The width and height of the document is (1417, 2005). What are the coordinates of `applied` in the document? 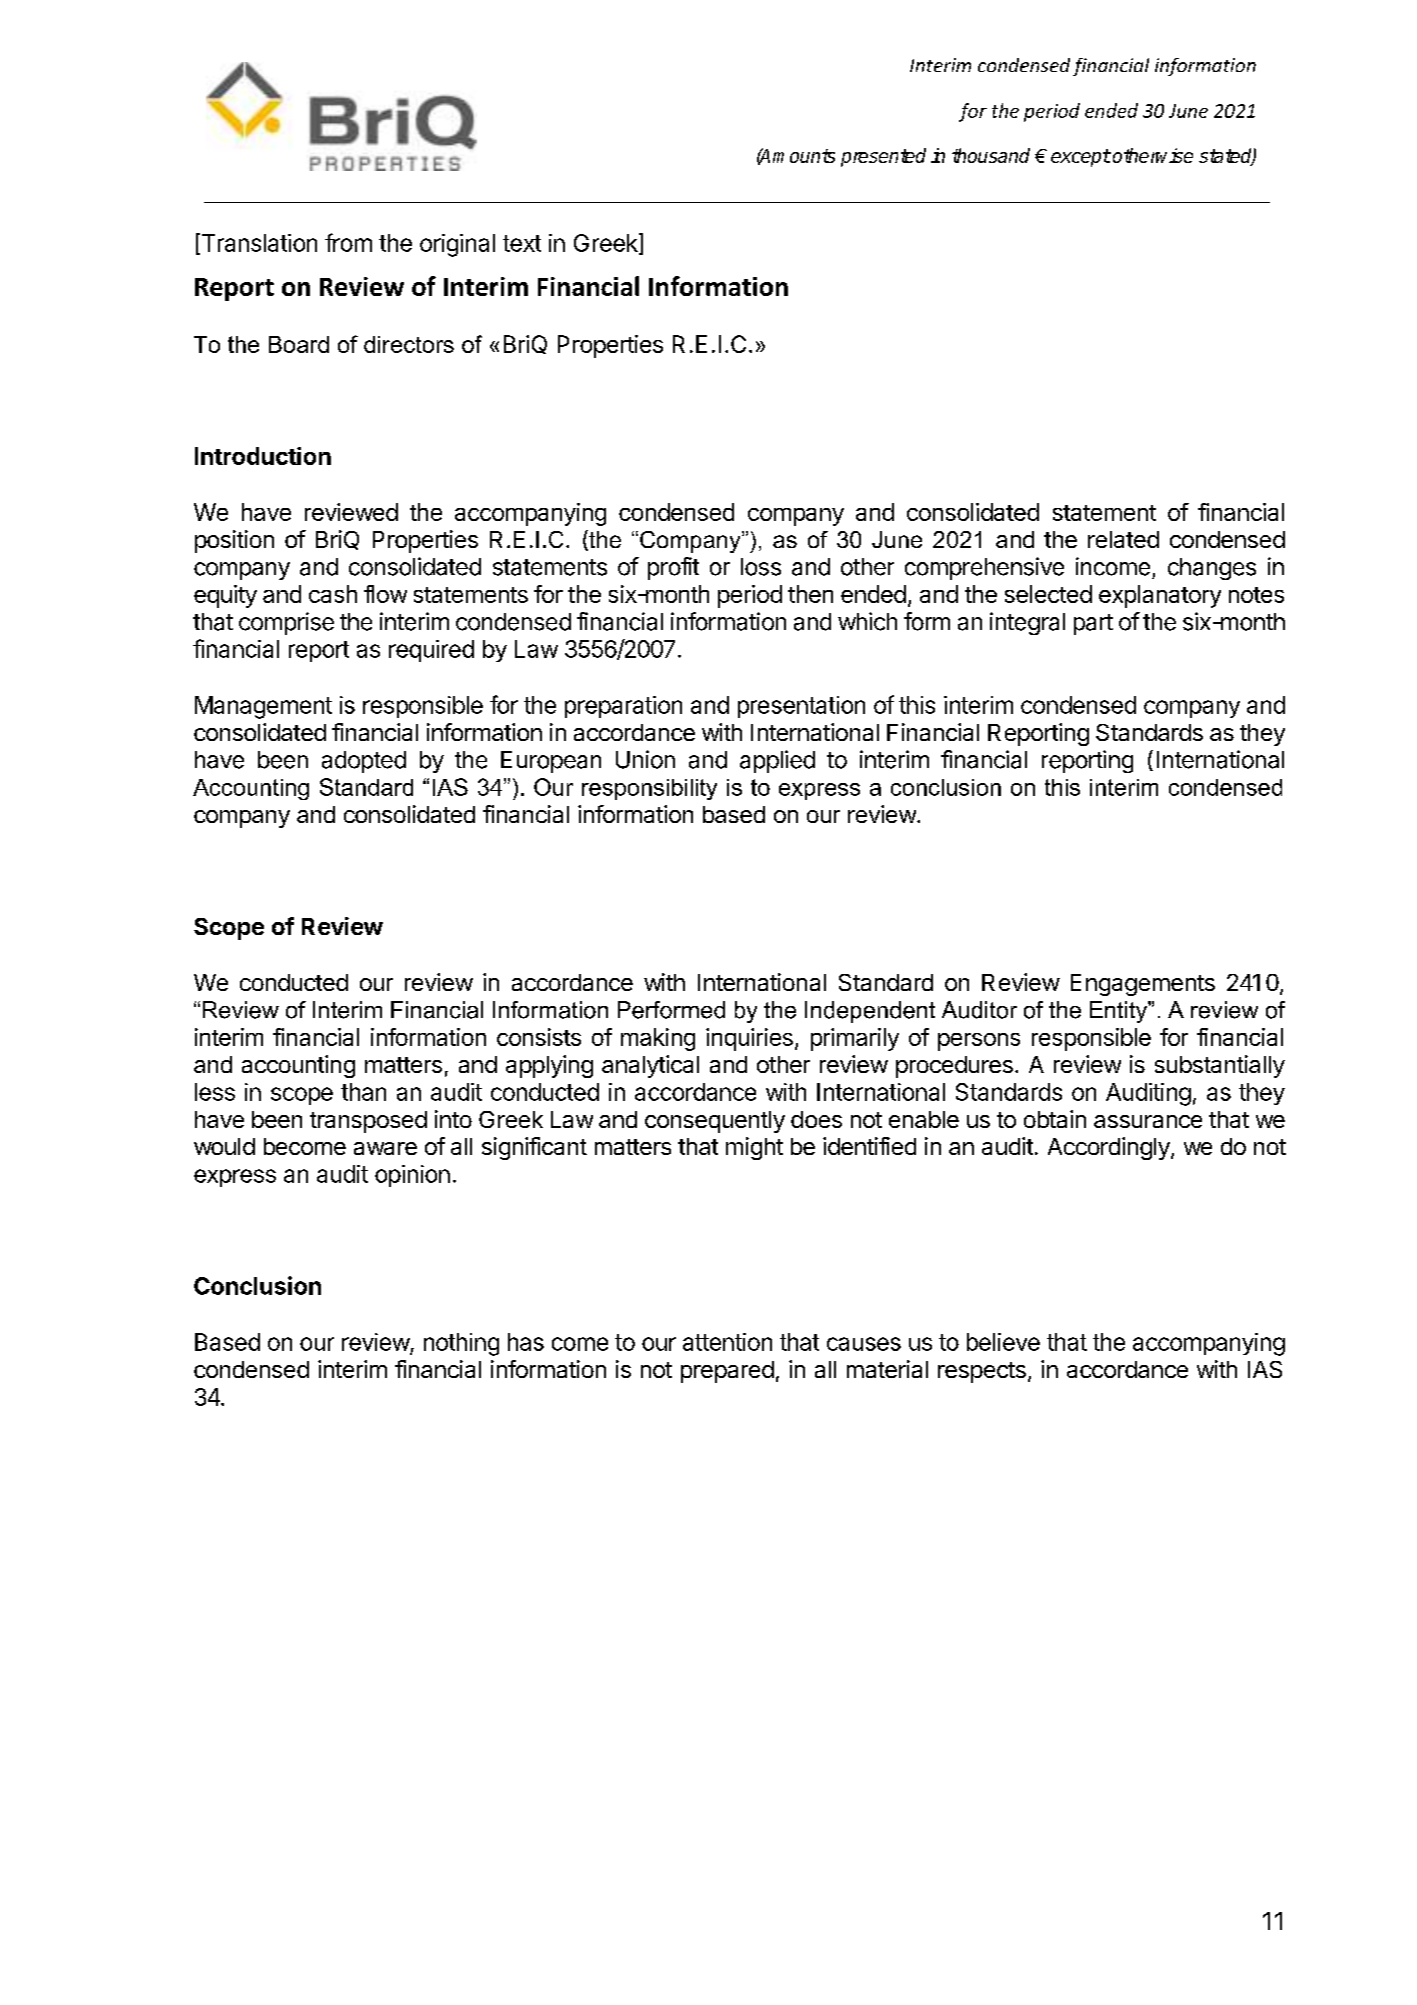 It's located at (777, 761).
